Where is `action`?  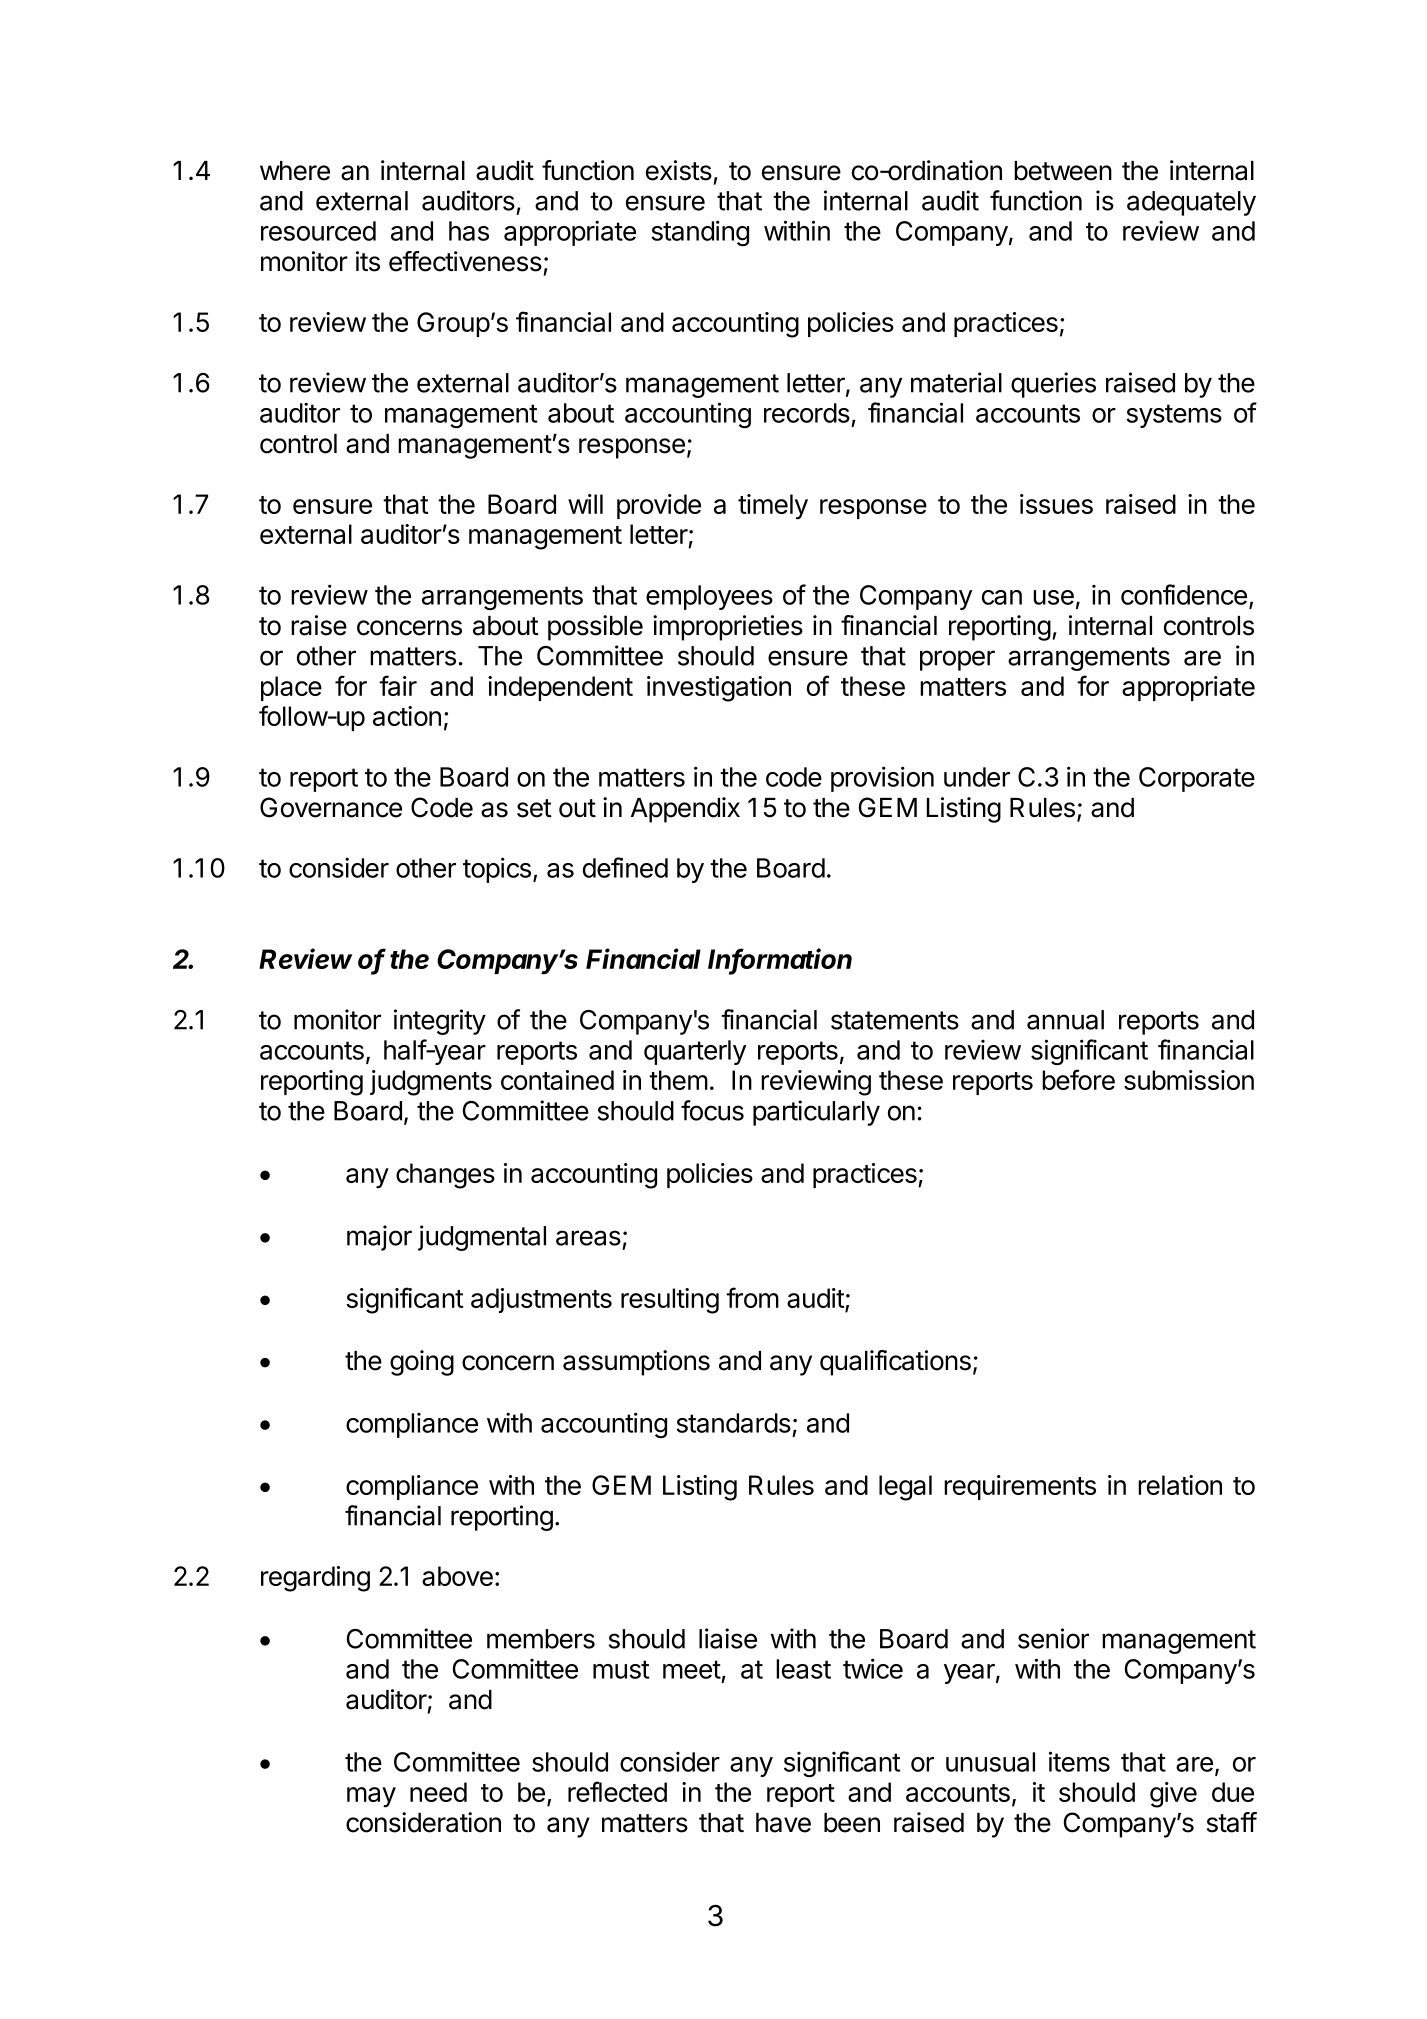 action is located at coordinates (407, 716).
